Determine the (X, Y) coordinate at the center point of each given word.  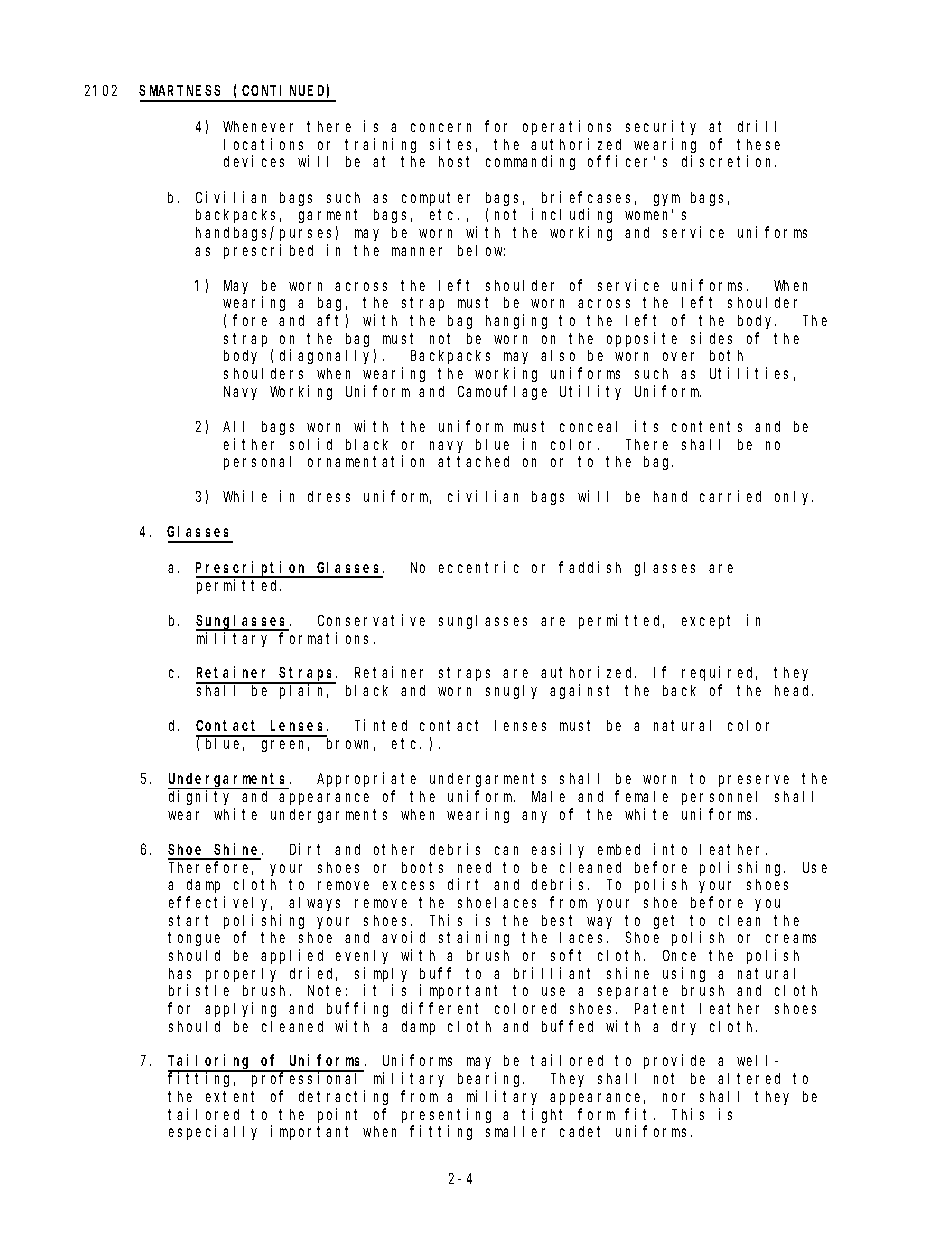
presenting (446, 1115)
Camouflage (502, 392)
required (719, 673)
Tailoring (211, 1063)
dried (313, 974)
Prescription (253, 569)
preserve (754, 781)
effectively (220, 903)
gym (667, 200)
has (180, 973)
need (474, 867)
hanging (516, 321)
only (794, 498)
